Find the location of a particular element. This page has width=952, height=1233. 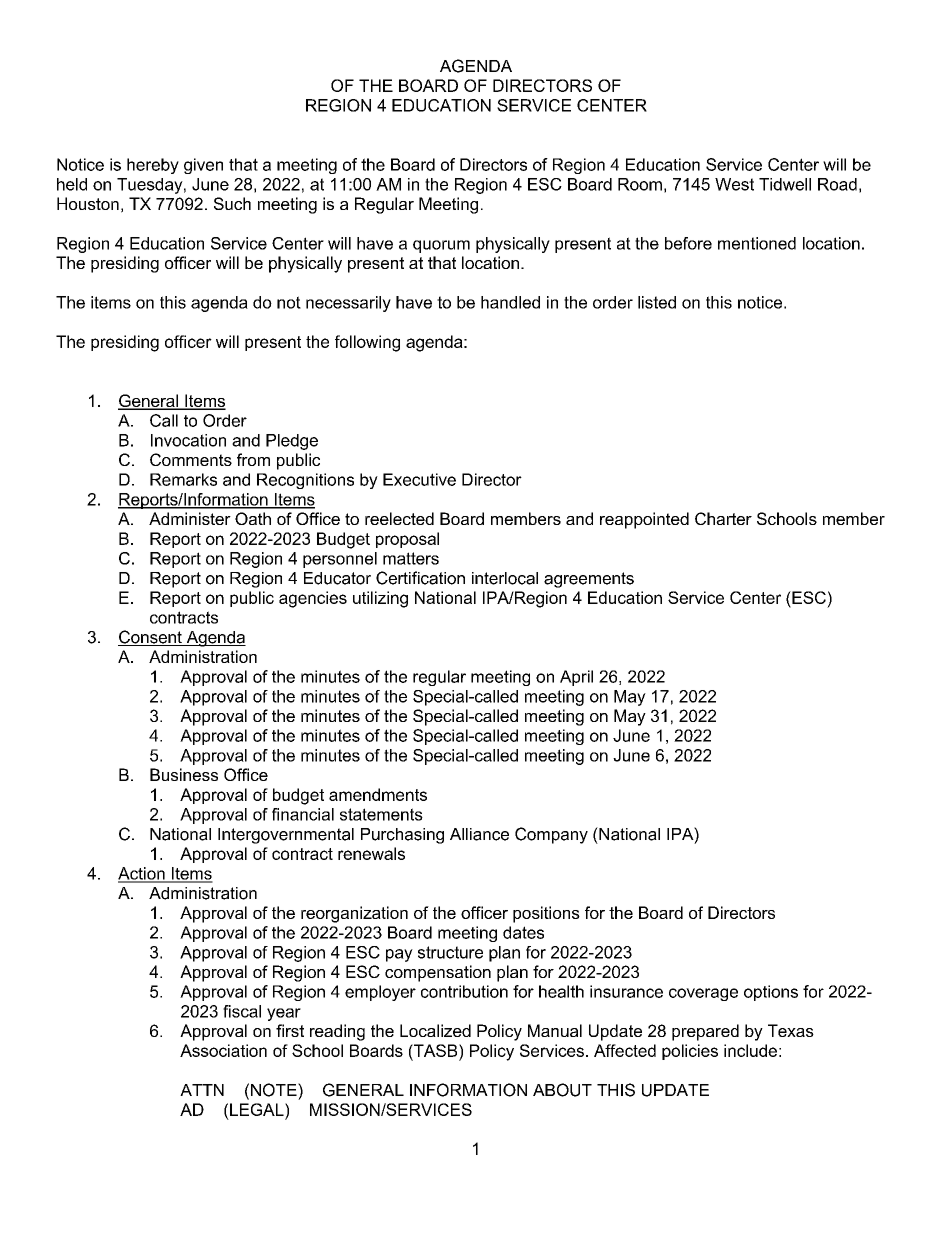

Invocation is located at coordinates (188, 440).
